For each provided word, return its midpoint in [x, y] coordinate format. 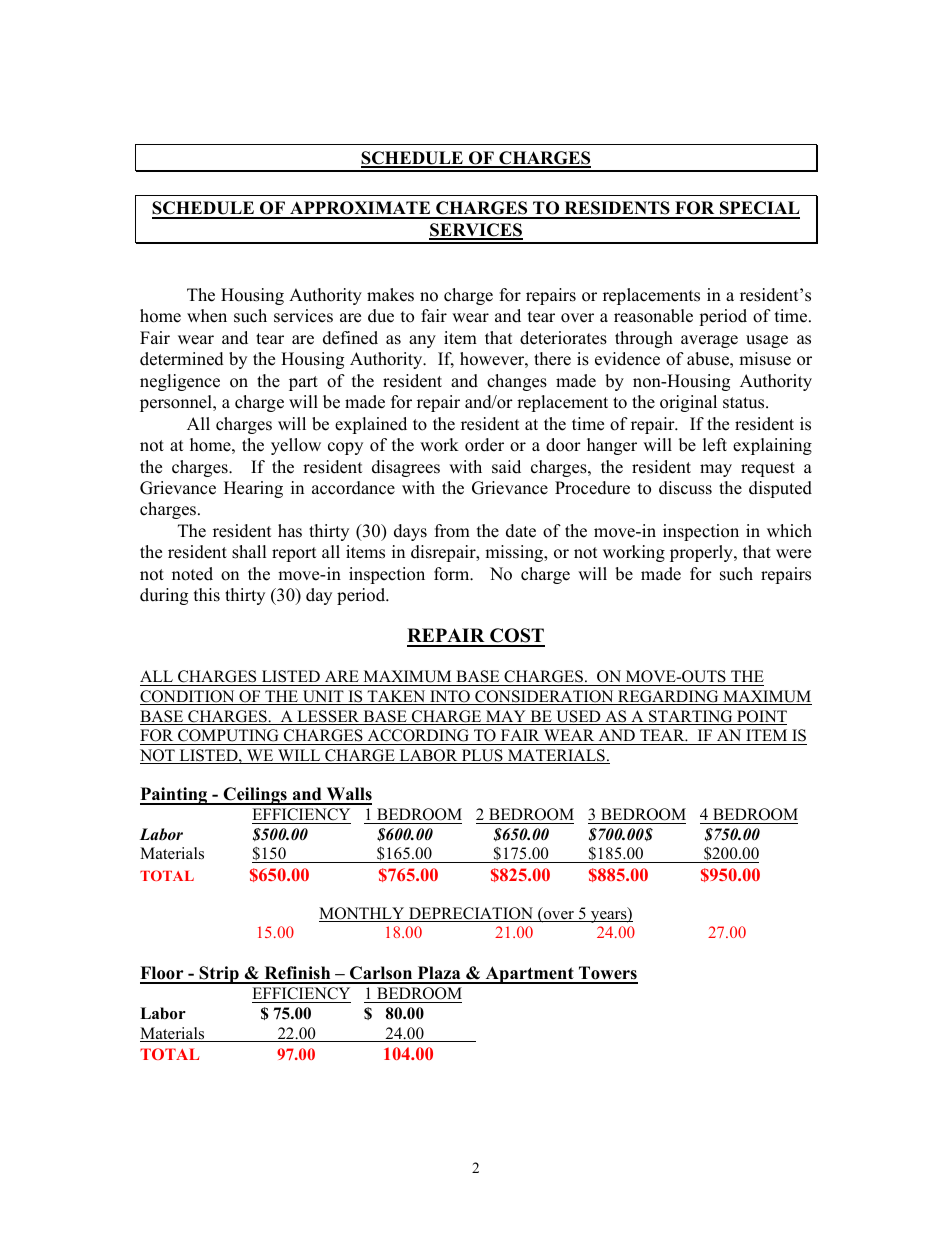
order [484, 445]
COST [516, 637]
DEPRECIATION [471, 914]
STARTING [691, 717]
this [207, 595]
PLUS [482, 756]
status [745, 403]
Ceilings [255, 796]
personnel [177, 403]
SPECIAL [759, 209]
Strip [219, 975]
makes [390, 295]
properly [702, 553]
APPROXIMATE [360, 209]
